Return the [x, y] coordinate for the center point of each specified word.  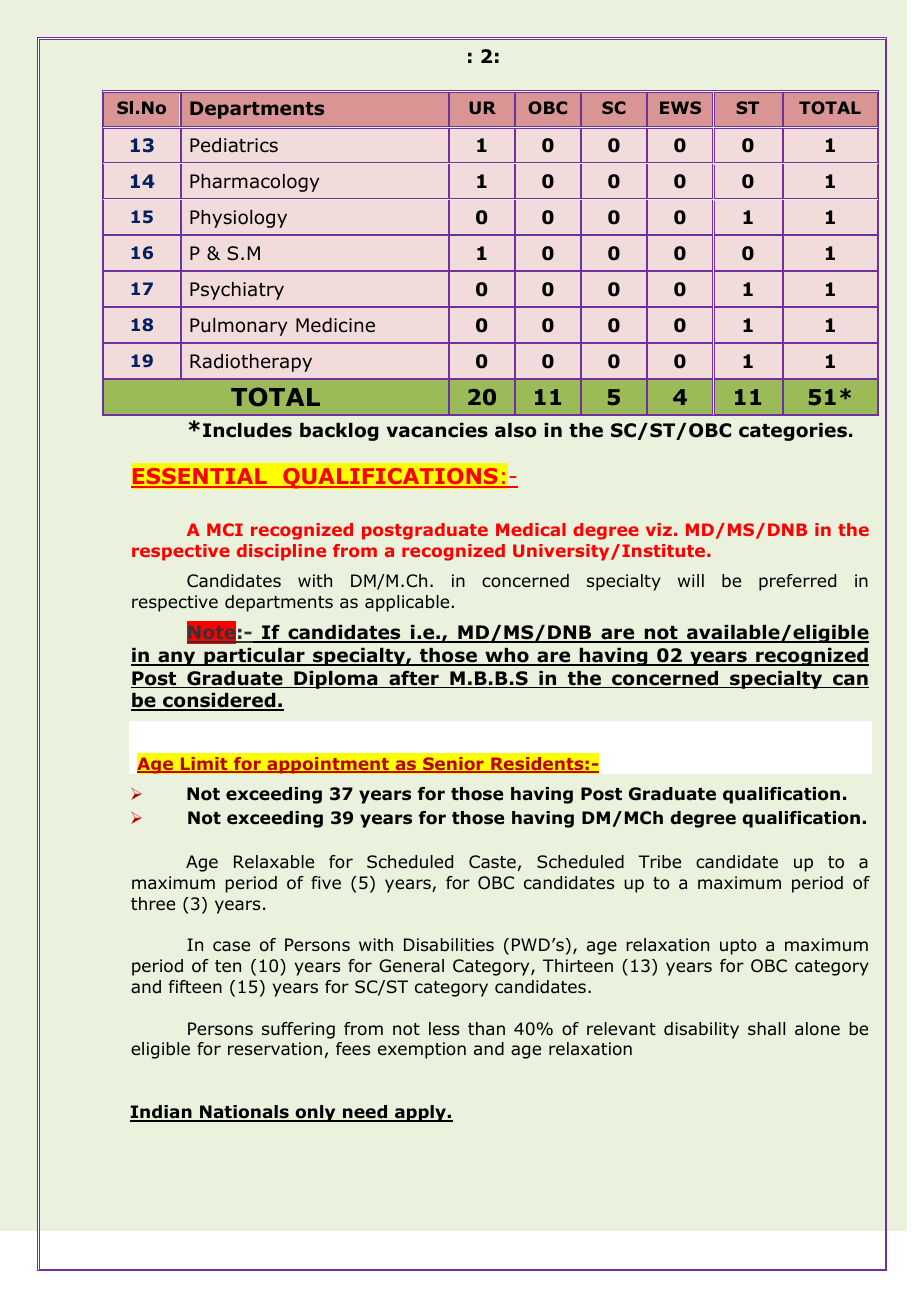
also [516, 430]
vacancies [437, 430]
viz [659, 529]
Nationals [244, 1113]
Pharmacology [254, 183]
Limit [204, 765]
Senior [453, 765]
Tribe [659, 862]
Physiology [238, 219]
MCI [225, 529]
